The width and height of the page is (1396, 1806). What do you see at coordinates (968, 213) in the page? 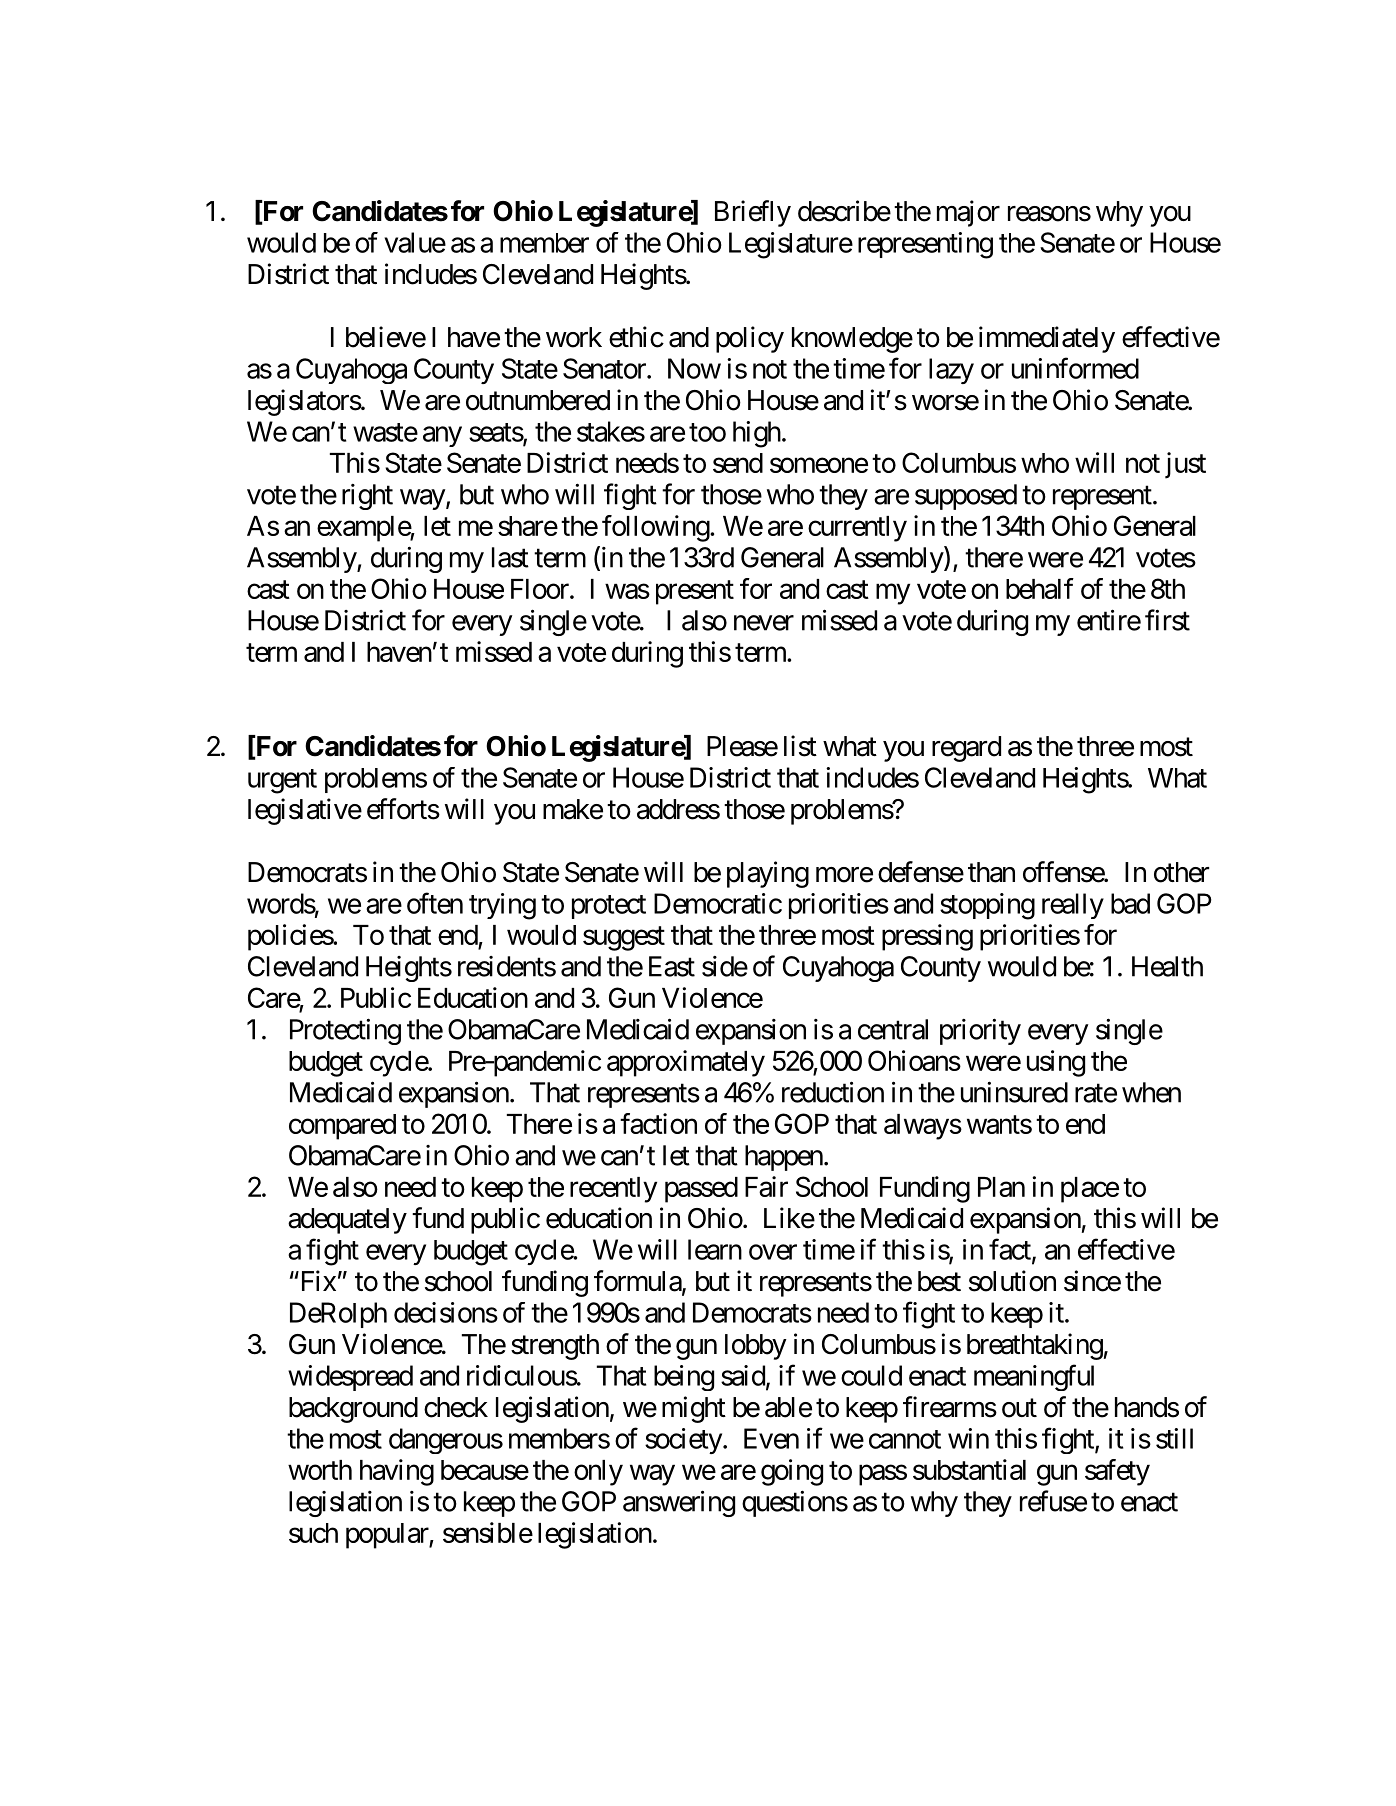
I see `major` at bounding box center [968, 213].
